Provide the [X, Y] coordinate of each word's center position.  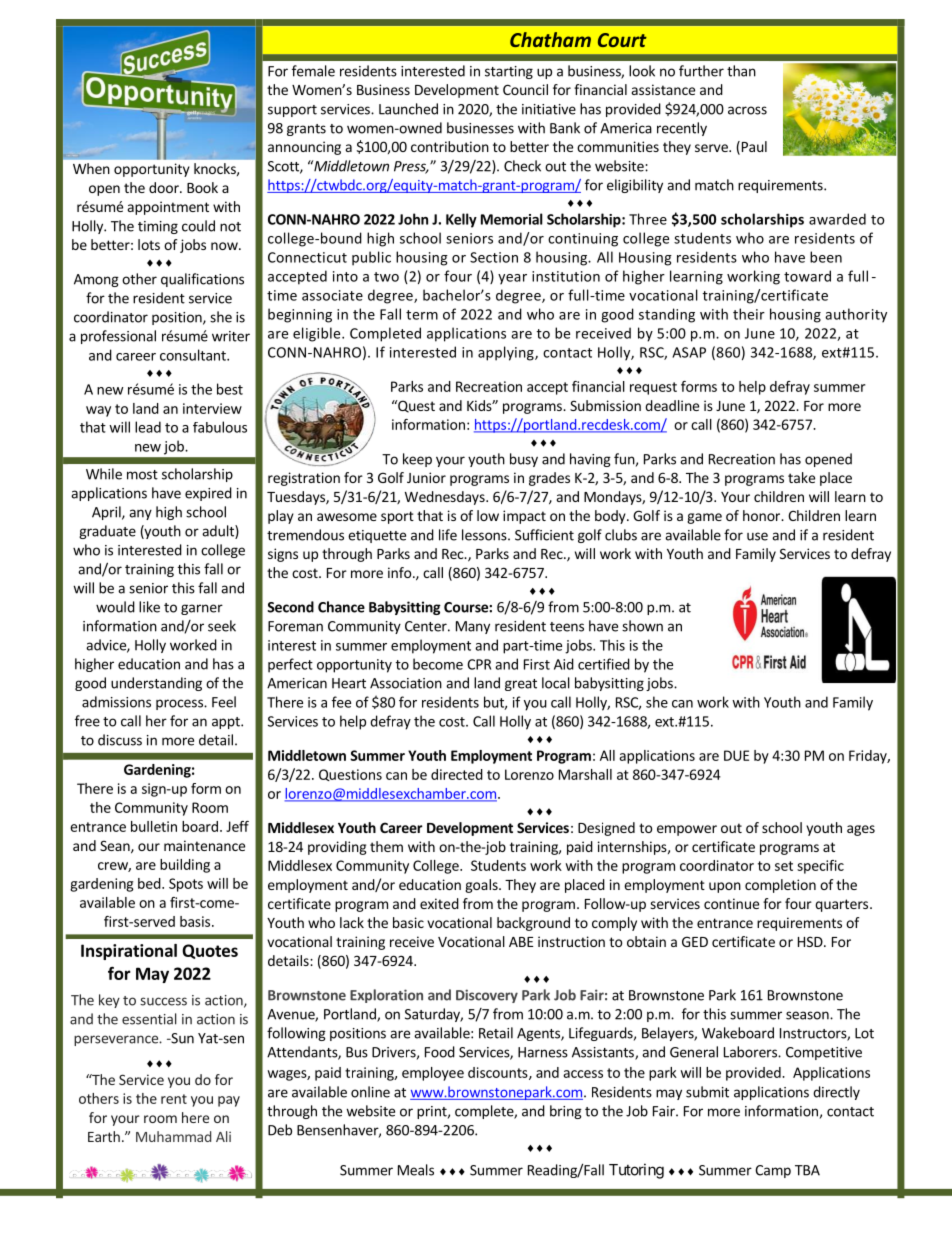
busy [524, 460]
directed [457, 774]
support [292, 111]
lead [148, 427]
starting [509, 72]
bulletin [154, 826]
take [801, 477]
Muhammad [173, 1136]
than [741, 71]
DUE [736, 755]
